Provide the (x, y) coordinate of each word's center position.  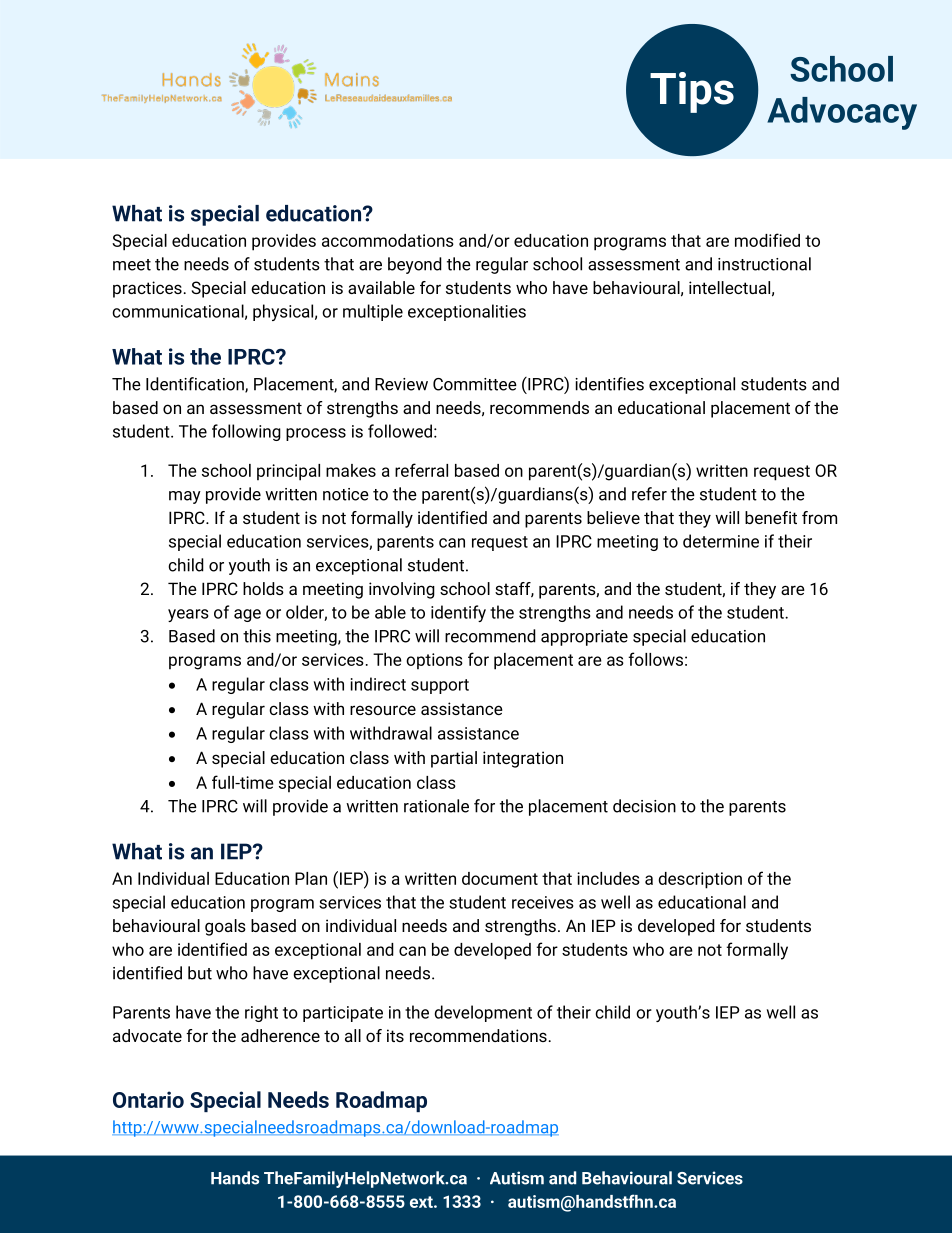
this (257, 636)
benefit (771, 517)
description (700, 880)
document (500, 878)
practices (147, 289)
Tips (692, 92)
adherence (280, 1035)
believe (613, 517)
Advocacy (842, 113)
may (185, 497)
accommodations (388, 240)
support (440, 686)
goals (225, 927)
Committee (475, 384)
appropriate (584, 638)
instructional (764, 264)
